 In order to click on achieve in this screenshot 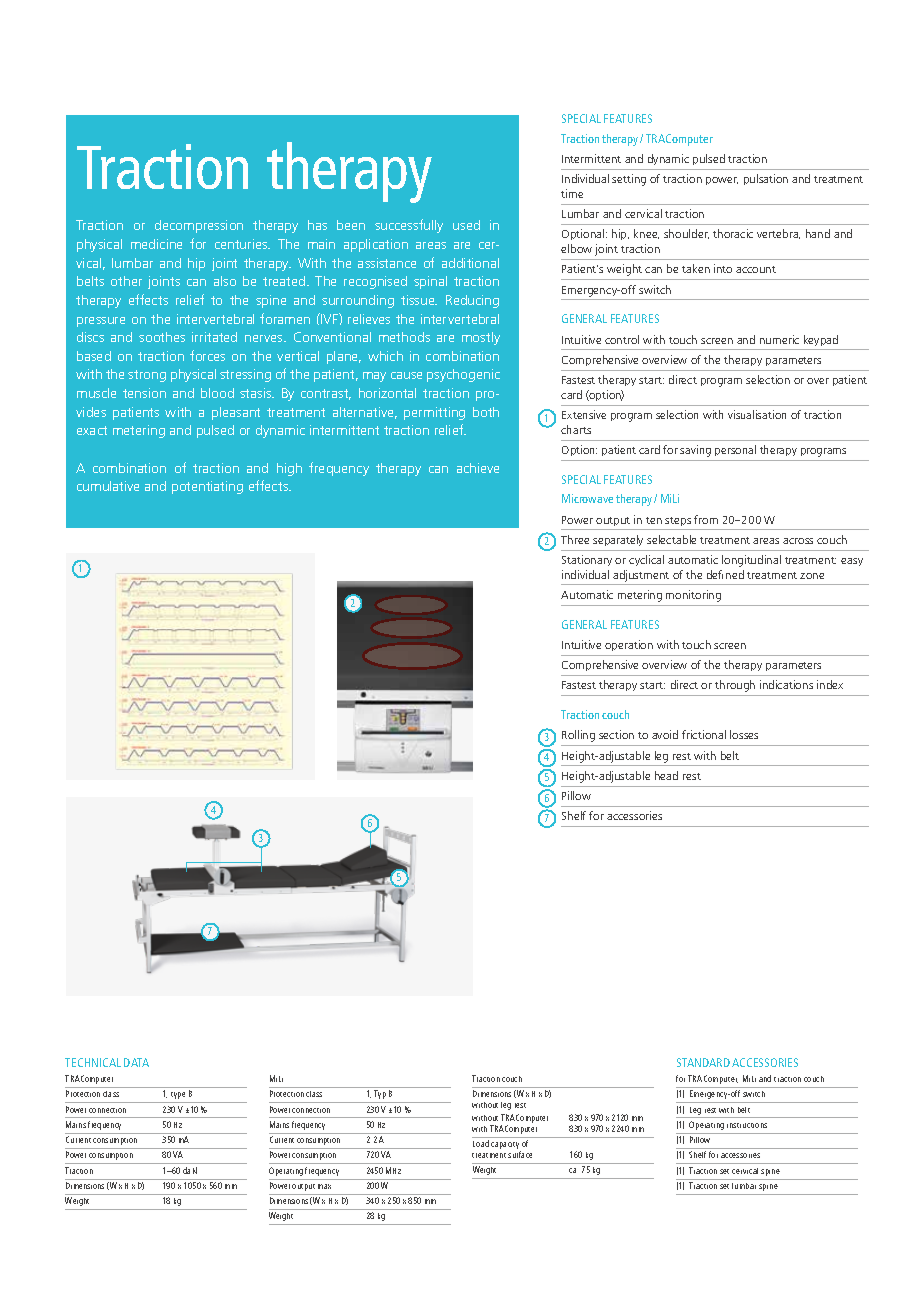, I will do `click(478, 468)`.
